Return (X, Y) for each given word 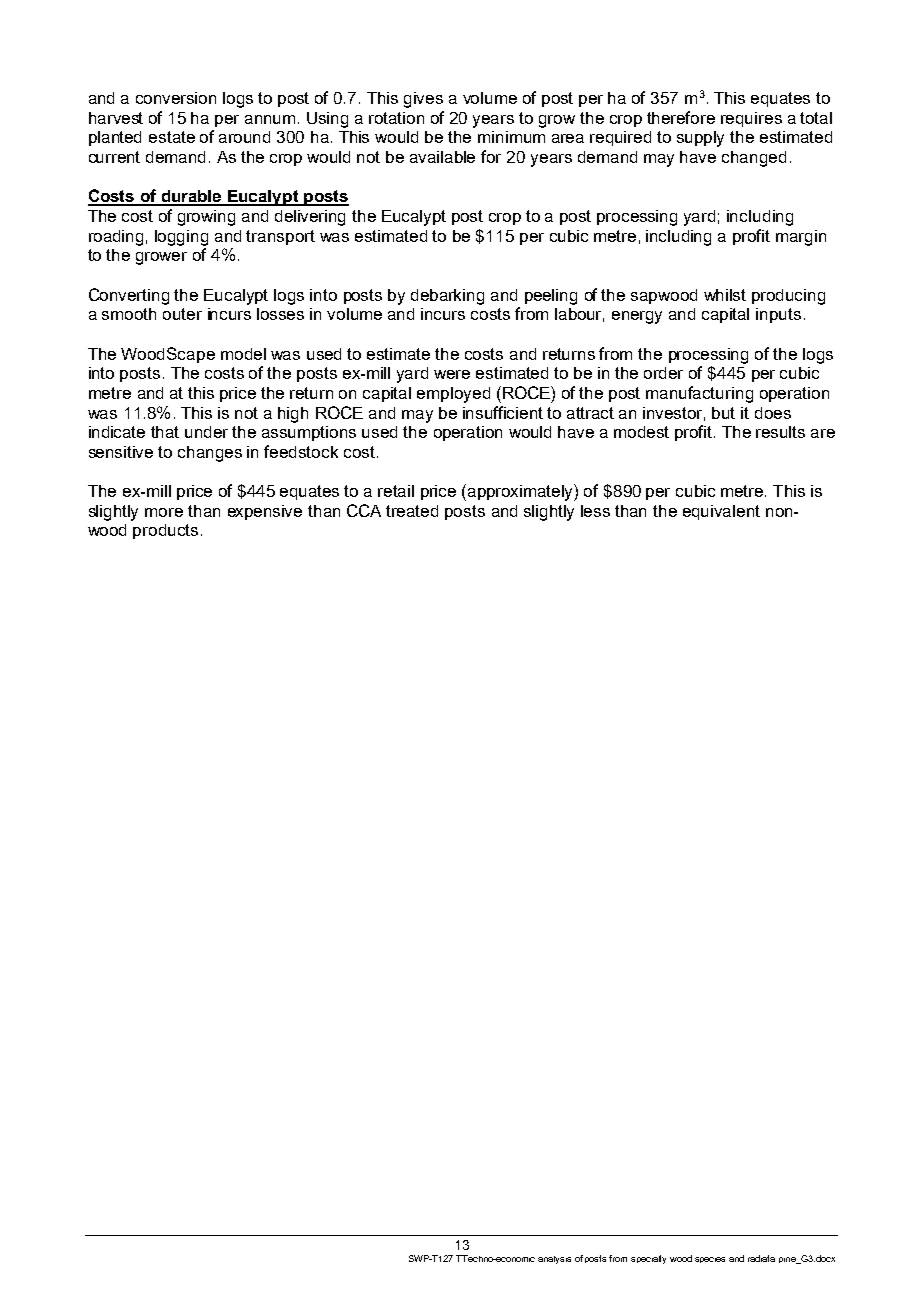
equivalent (721, 512)
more (164, 512)
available (442, 157)
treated (412, 511)
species (710, 1260)
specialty (648, 1259)
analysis (554, 1260)
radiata (761, 1258)
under (206, 432)
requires (751, 119)
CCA (364, 510)
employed (453, 395)
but (723, 413)
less (595, 511)
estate (172, 137)
